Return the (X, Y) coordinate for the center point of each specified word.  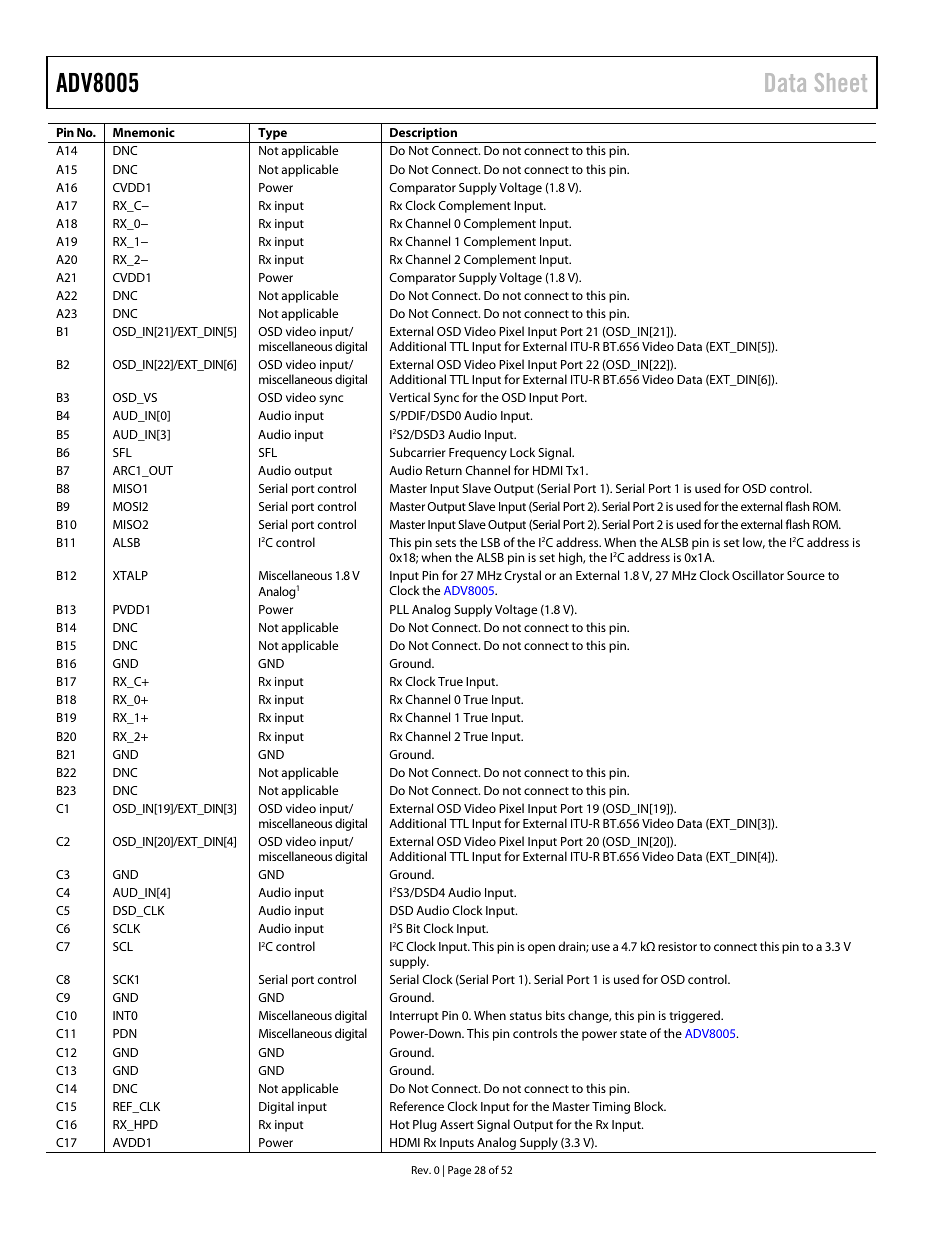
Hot (399, 1124)
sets (445, 543)
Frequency (478, 454)
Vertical (409, 397)
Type (272, 134)
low (754, 543)
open (541, 949)
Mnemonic (144, 132)
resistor (677, 946)
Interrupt (414, 1017)
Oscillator (758, 575)
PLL (399, 609)
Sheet (841, 82)
